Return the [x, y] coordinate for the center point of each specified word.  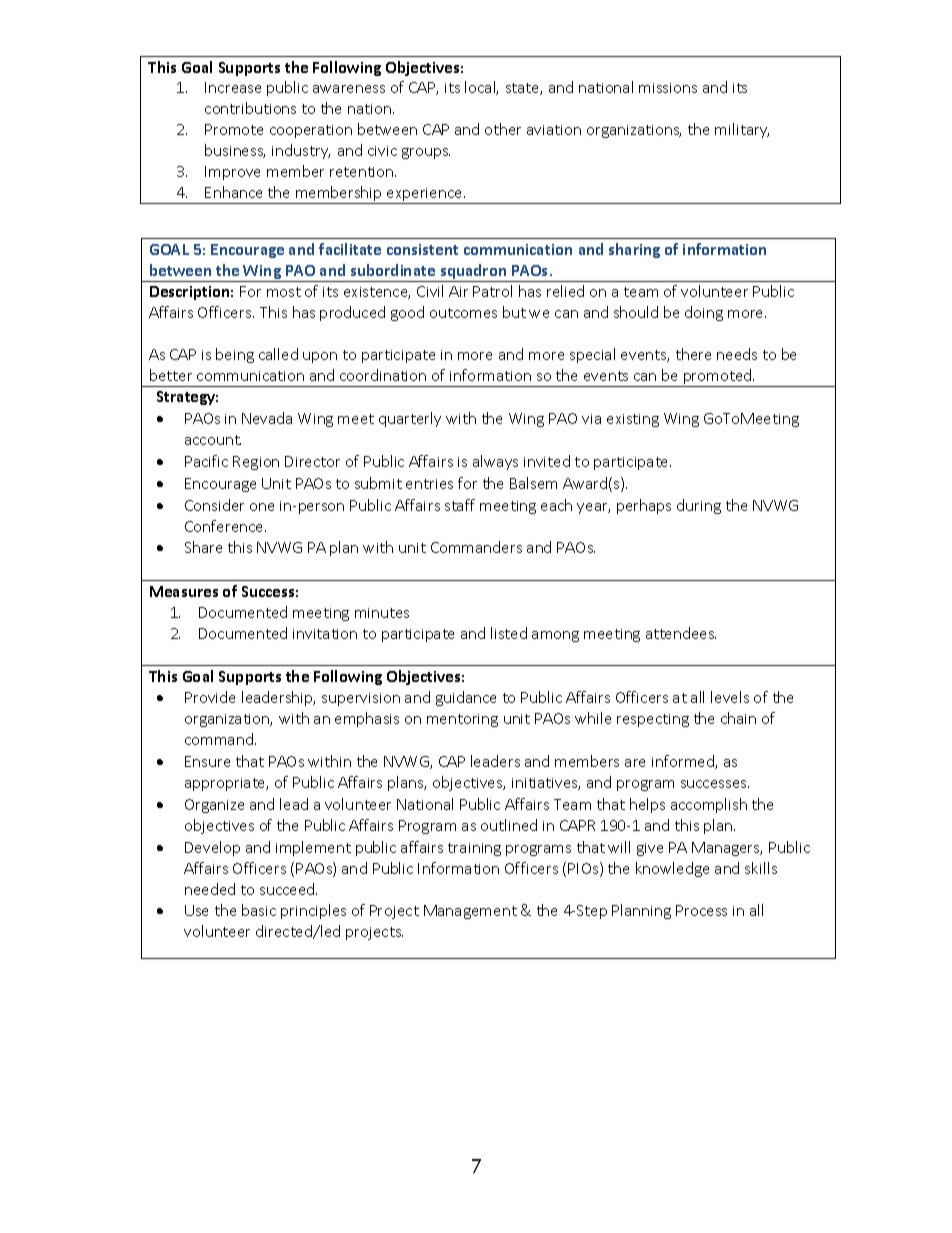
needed [210, 889]
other [503, 129]
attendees [681, 633]
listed [509, 633]
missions [668, 88]
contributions [250, 108]
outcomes [463, 313]
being [235, 355]
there [693, 354]
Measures [184, 591]
